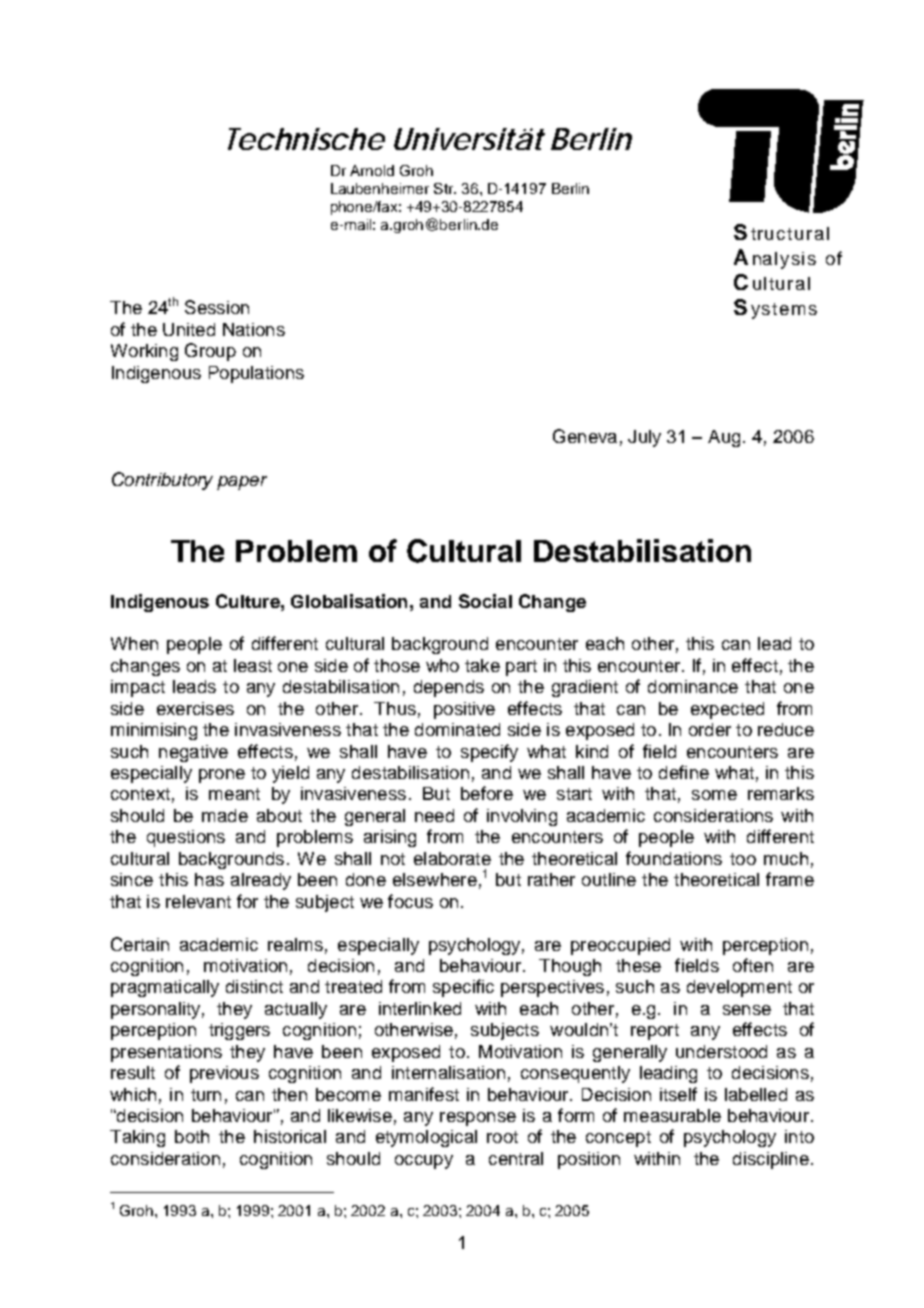  I want to click on both, so click(192, 1136).
